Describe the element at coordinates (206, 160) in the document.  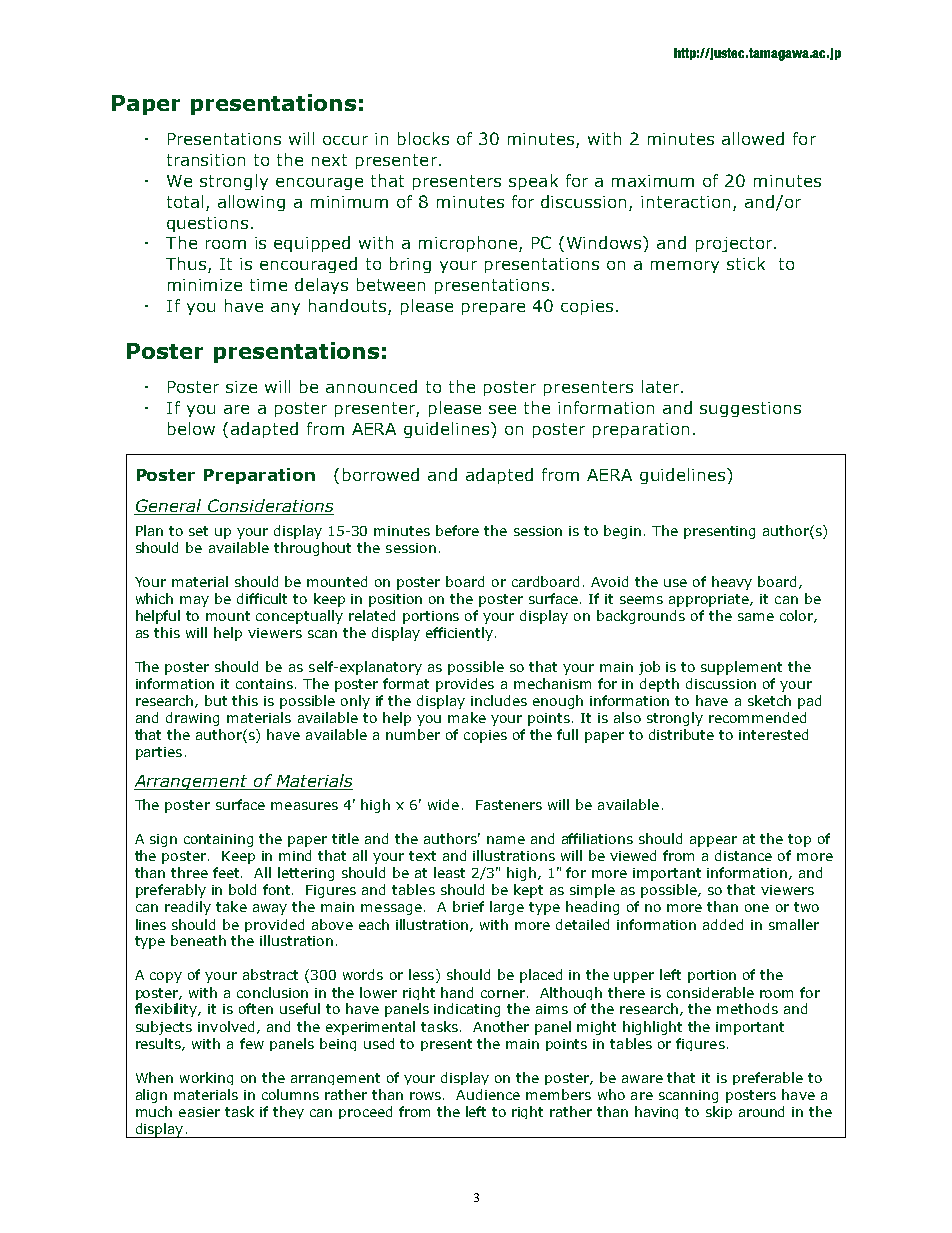
I see `transition` at that location.
